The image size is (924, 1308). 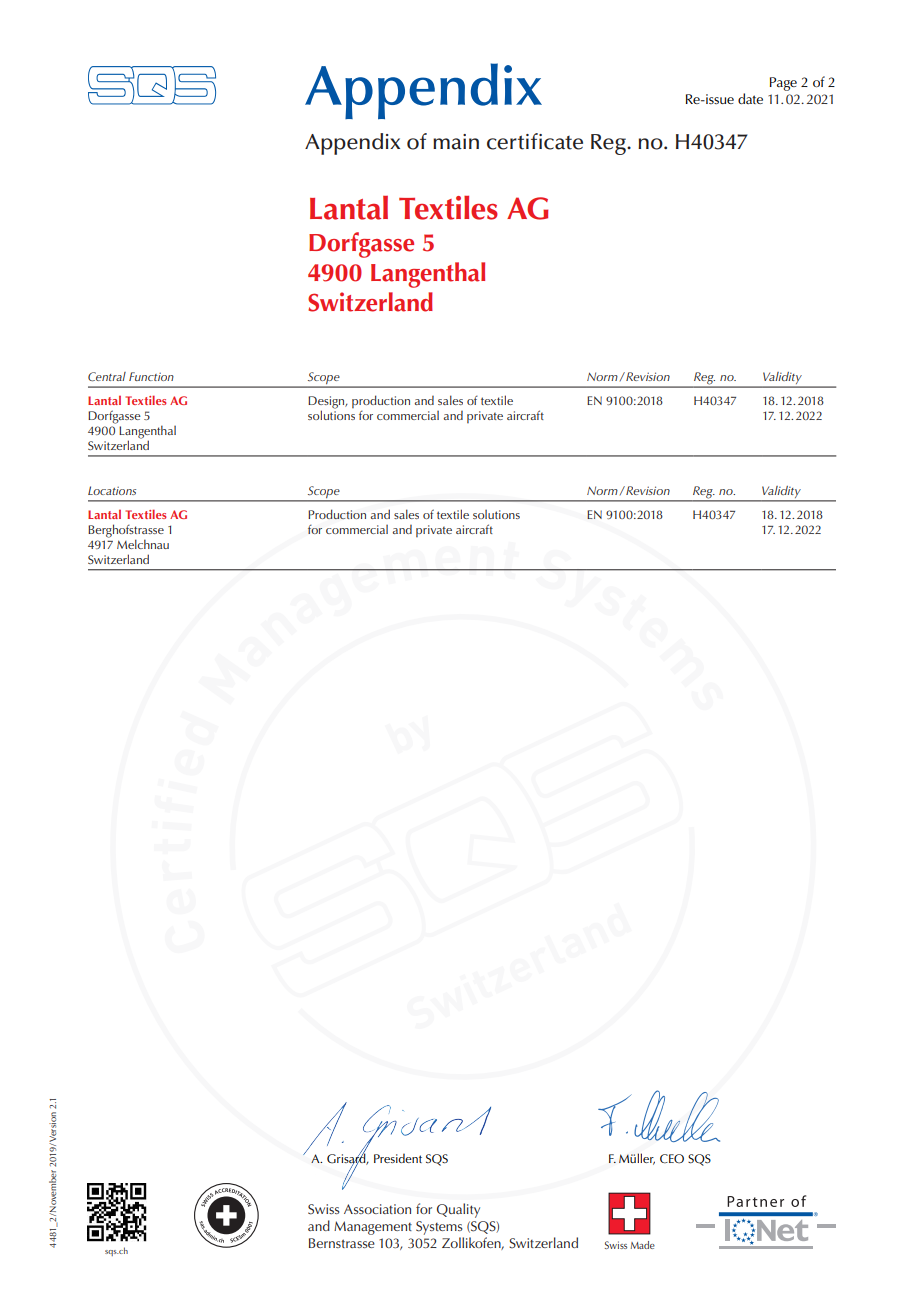 I want to click on date, so click(x=750, y=98).
